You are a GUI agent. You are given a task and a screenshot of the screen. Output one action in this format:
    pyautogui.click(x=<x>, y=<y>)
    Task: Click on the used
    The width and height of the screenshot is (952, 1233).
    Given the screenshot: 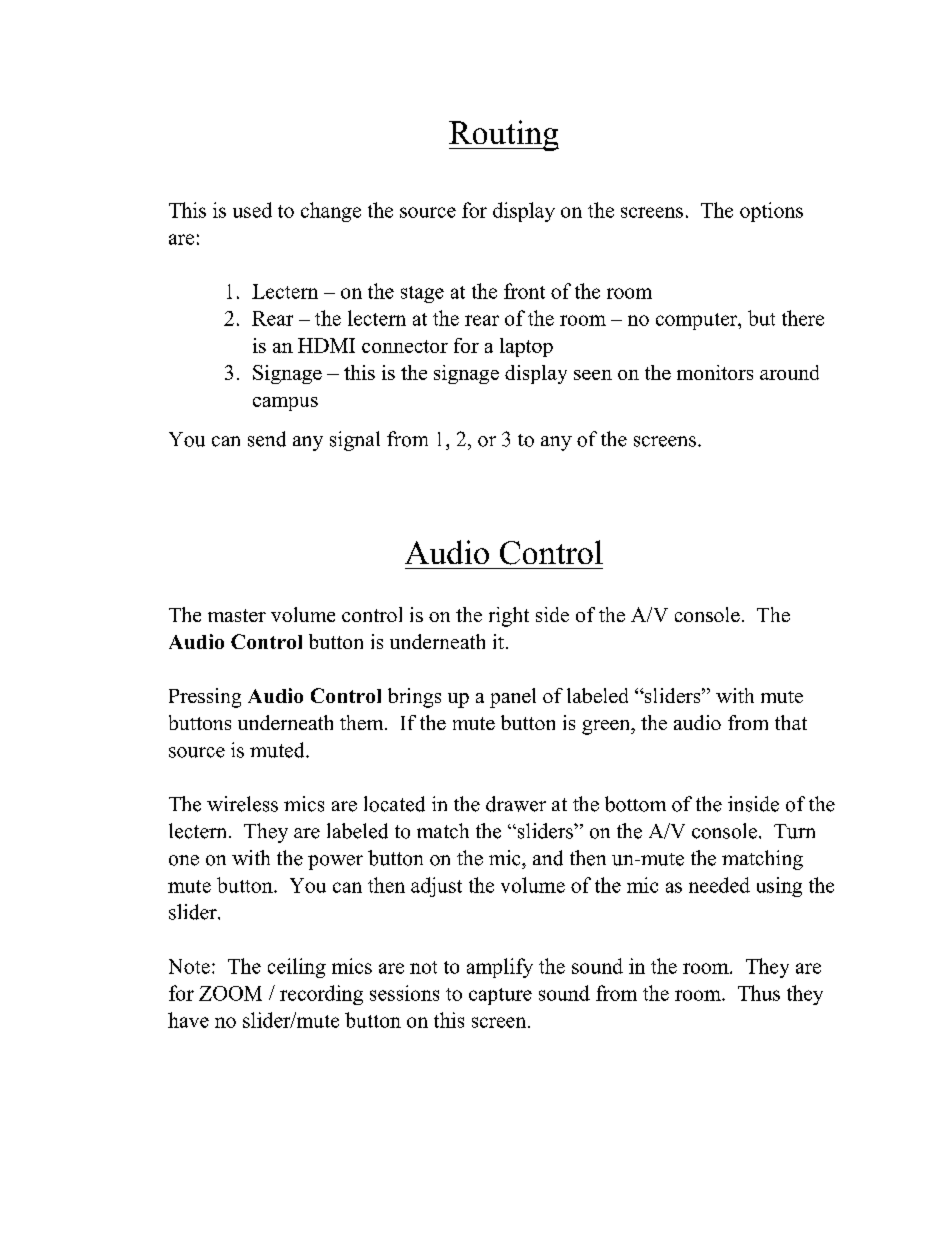 What is the action you would take?
    pyautogui.click(x=252, y=210)
